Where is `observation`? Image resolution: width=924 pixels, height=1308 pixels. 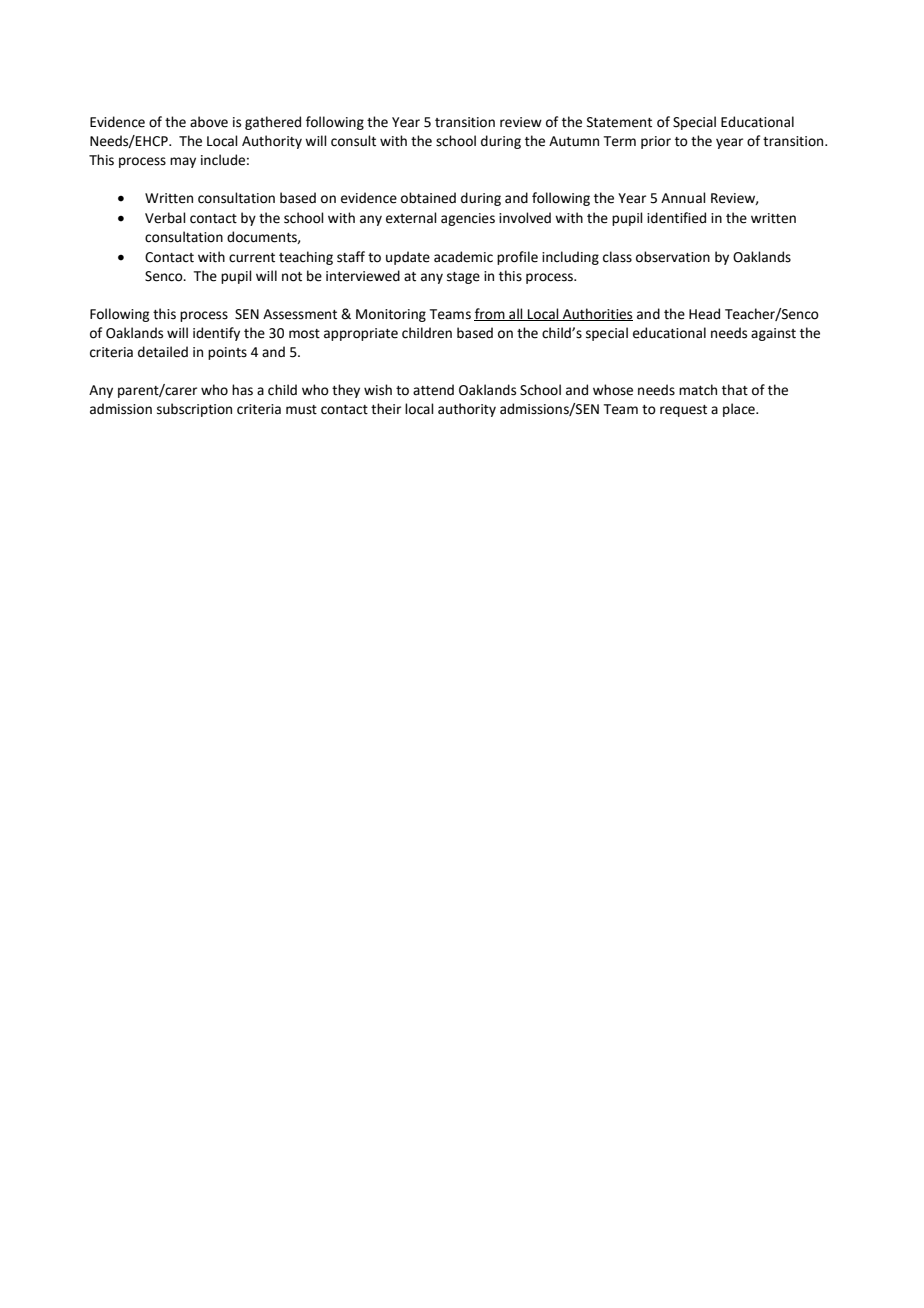
observation is located at coordinates (673, 257).
